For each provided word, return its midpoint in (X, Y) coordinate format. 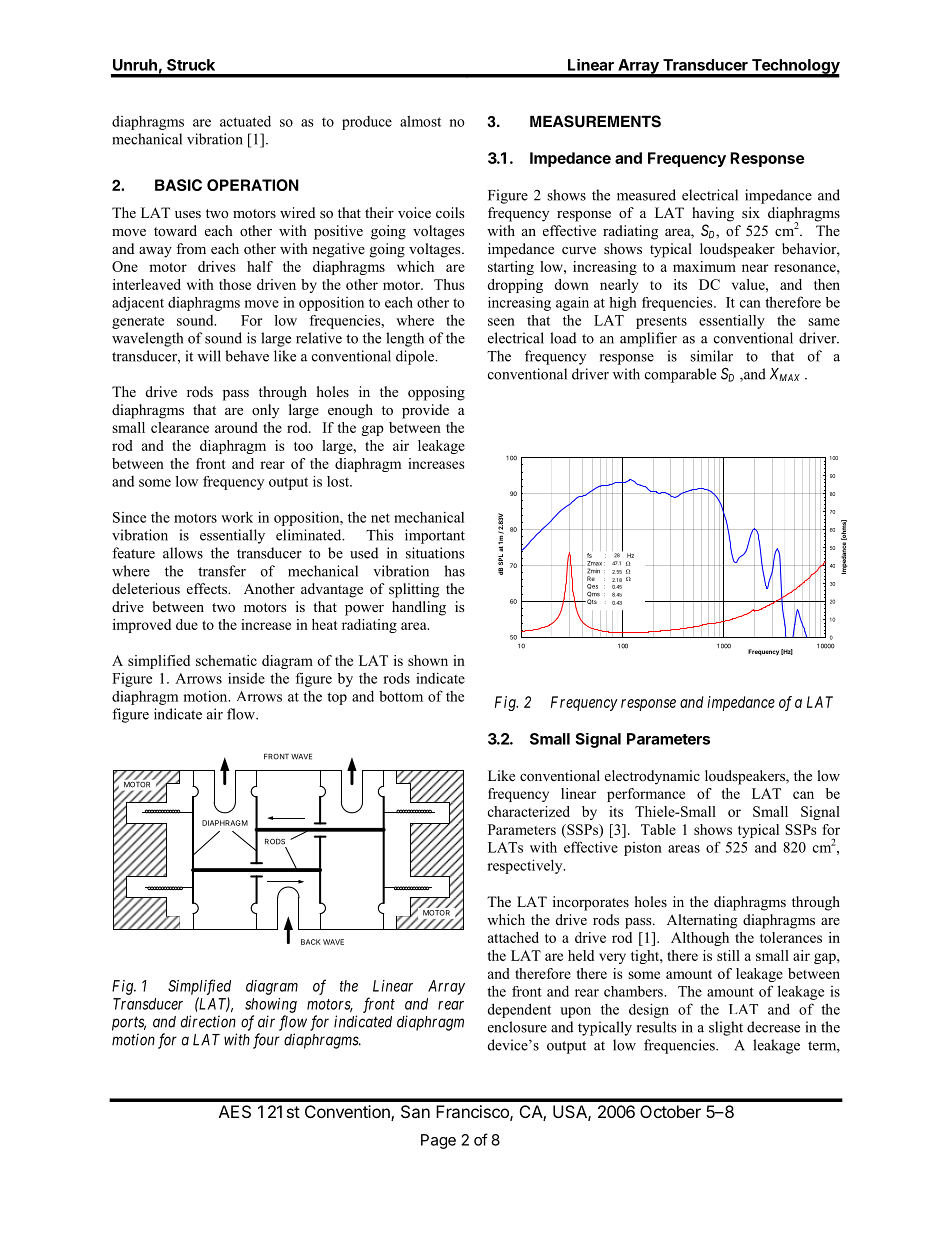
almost (420, 121)
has (454, 571)
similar (711, 356)
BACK (311, 942)
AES (235, 1111)
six (751, 212)
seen (501, 322)
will (209, 356)
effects (208, 588)
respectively (526, 866)
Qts (591, 602)
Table (658, 829)
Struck (191, 65)
